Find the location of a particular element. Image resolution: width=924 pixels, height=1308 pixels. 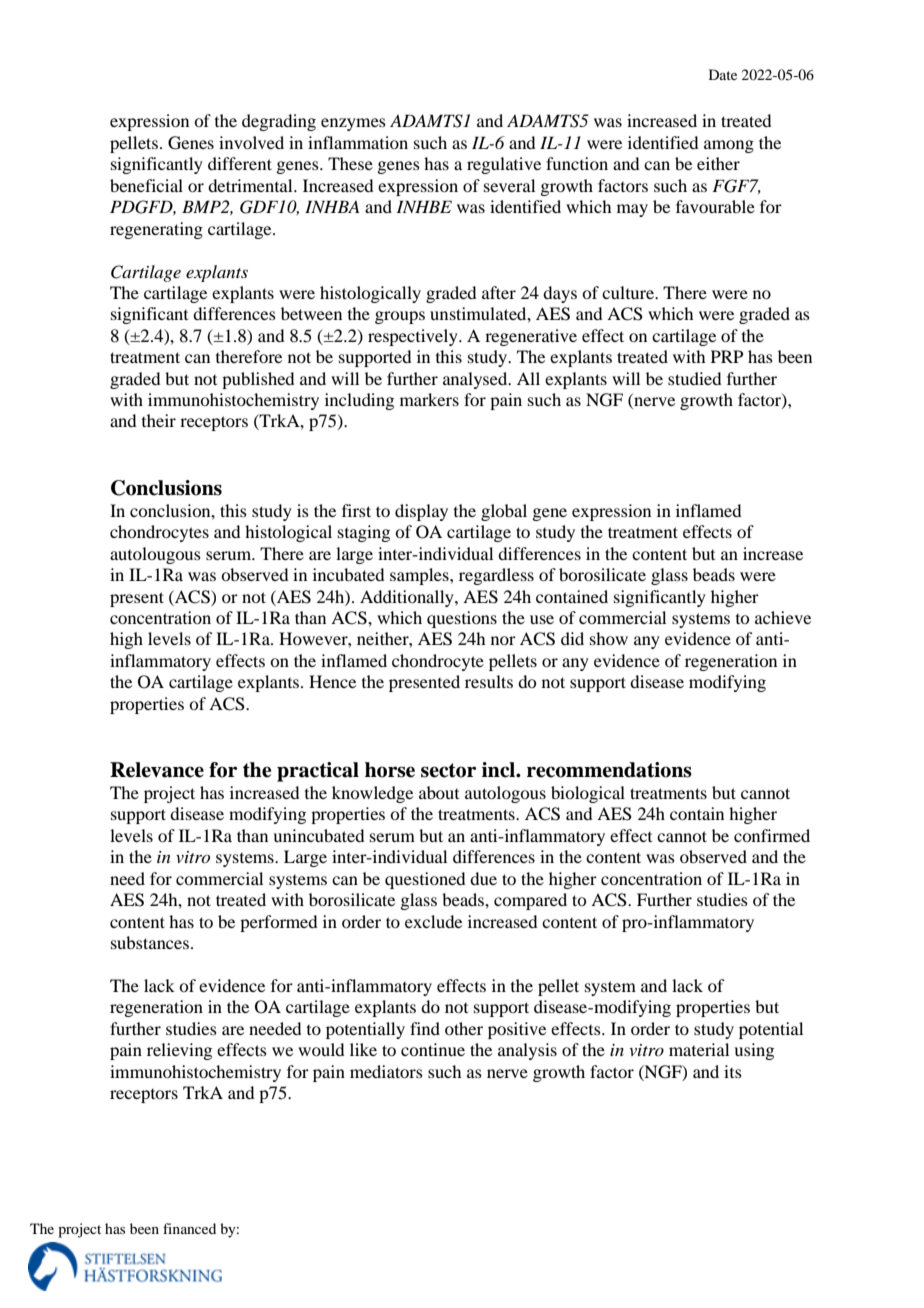

Date is located at coordinates (723, 74).
